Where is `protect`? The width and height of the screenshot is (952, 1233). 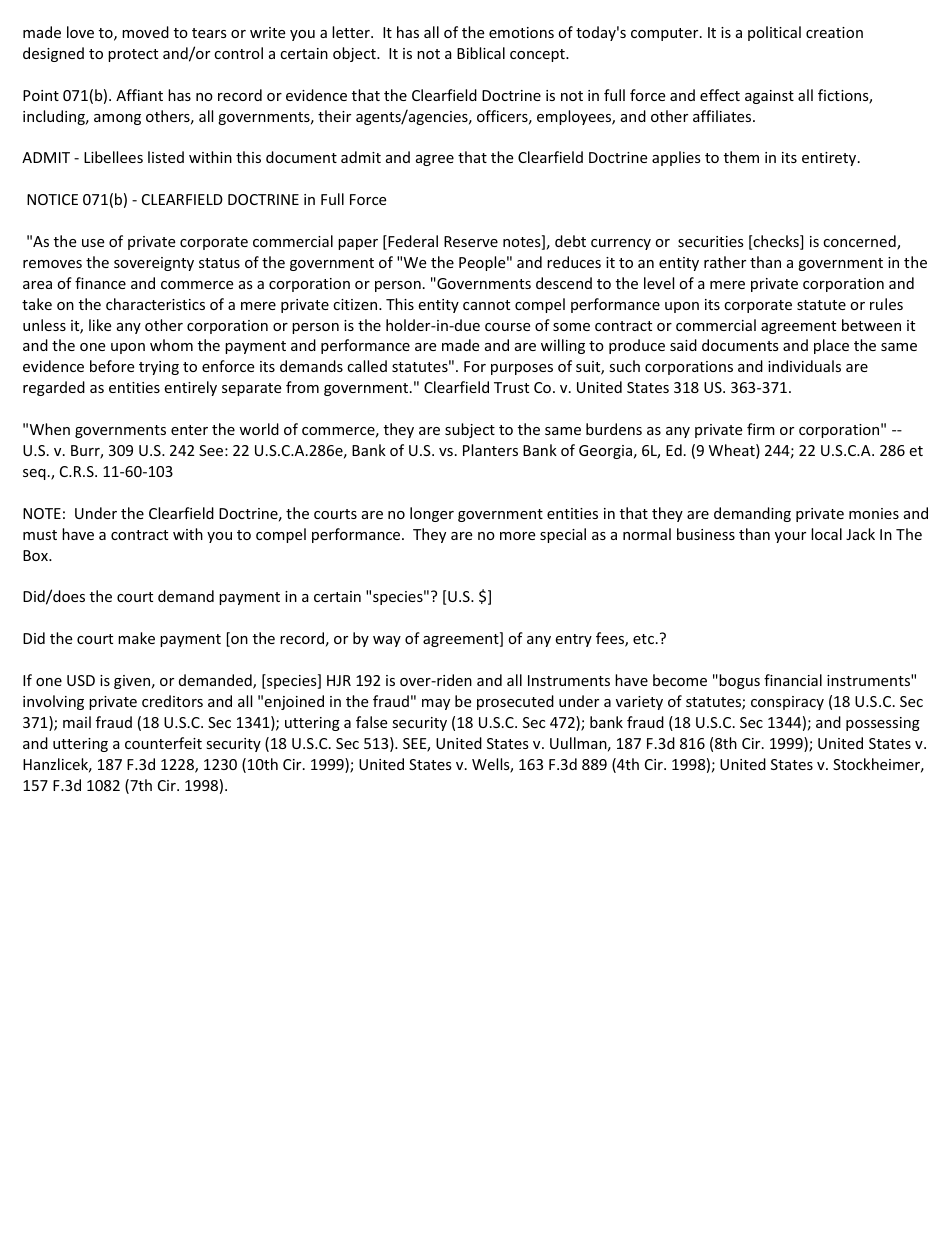 protect is located at coordinates (133, 55).
